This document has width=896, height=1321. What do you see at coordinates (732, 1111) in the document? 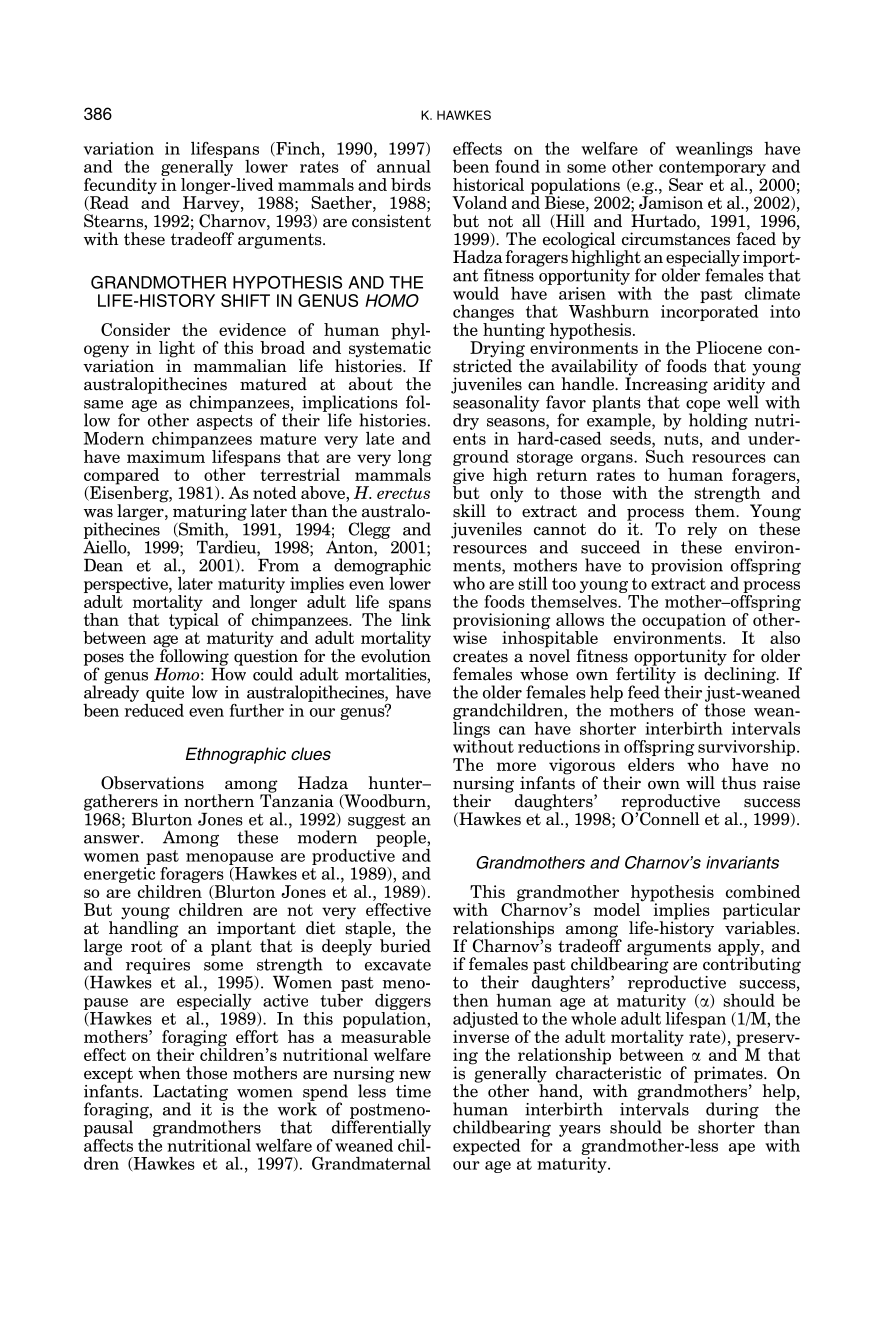
I see `during` at bounding box center [732, 1111].
